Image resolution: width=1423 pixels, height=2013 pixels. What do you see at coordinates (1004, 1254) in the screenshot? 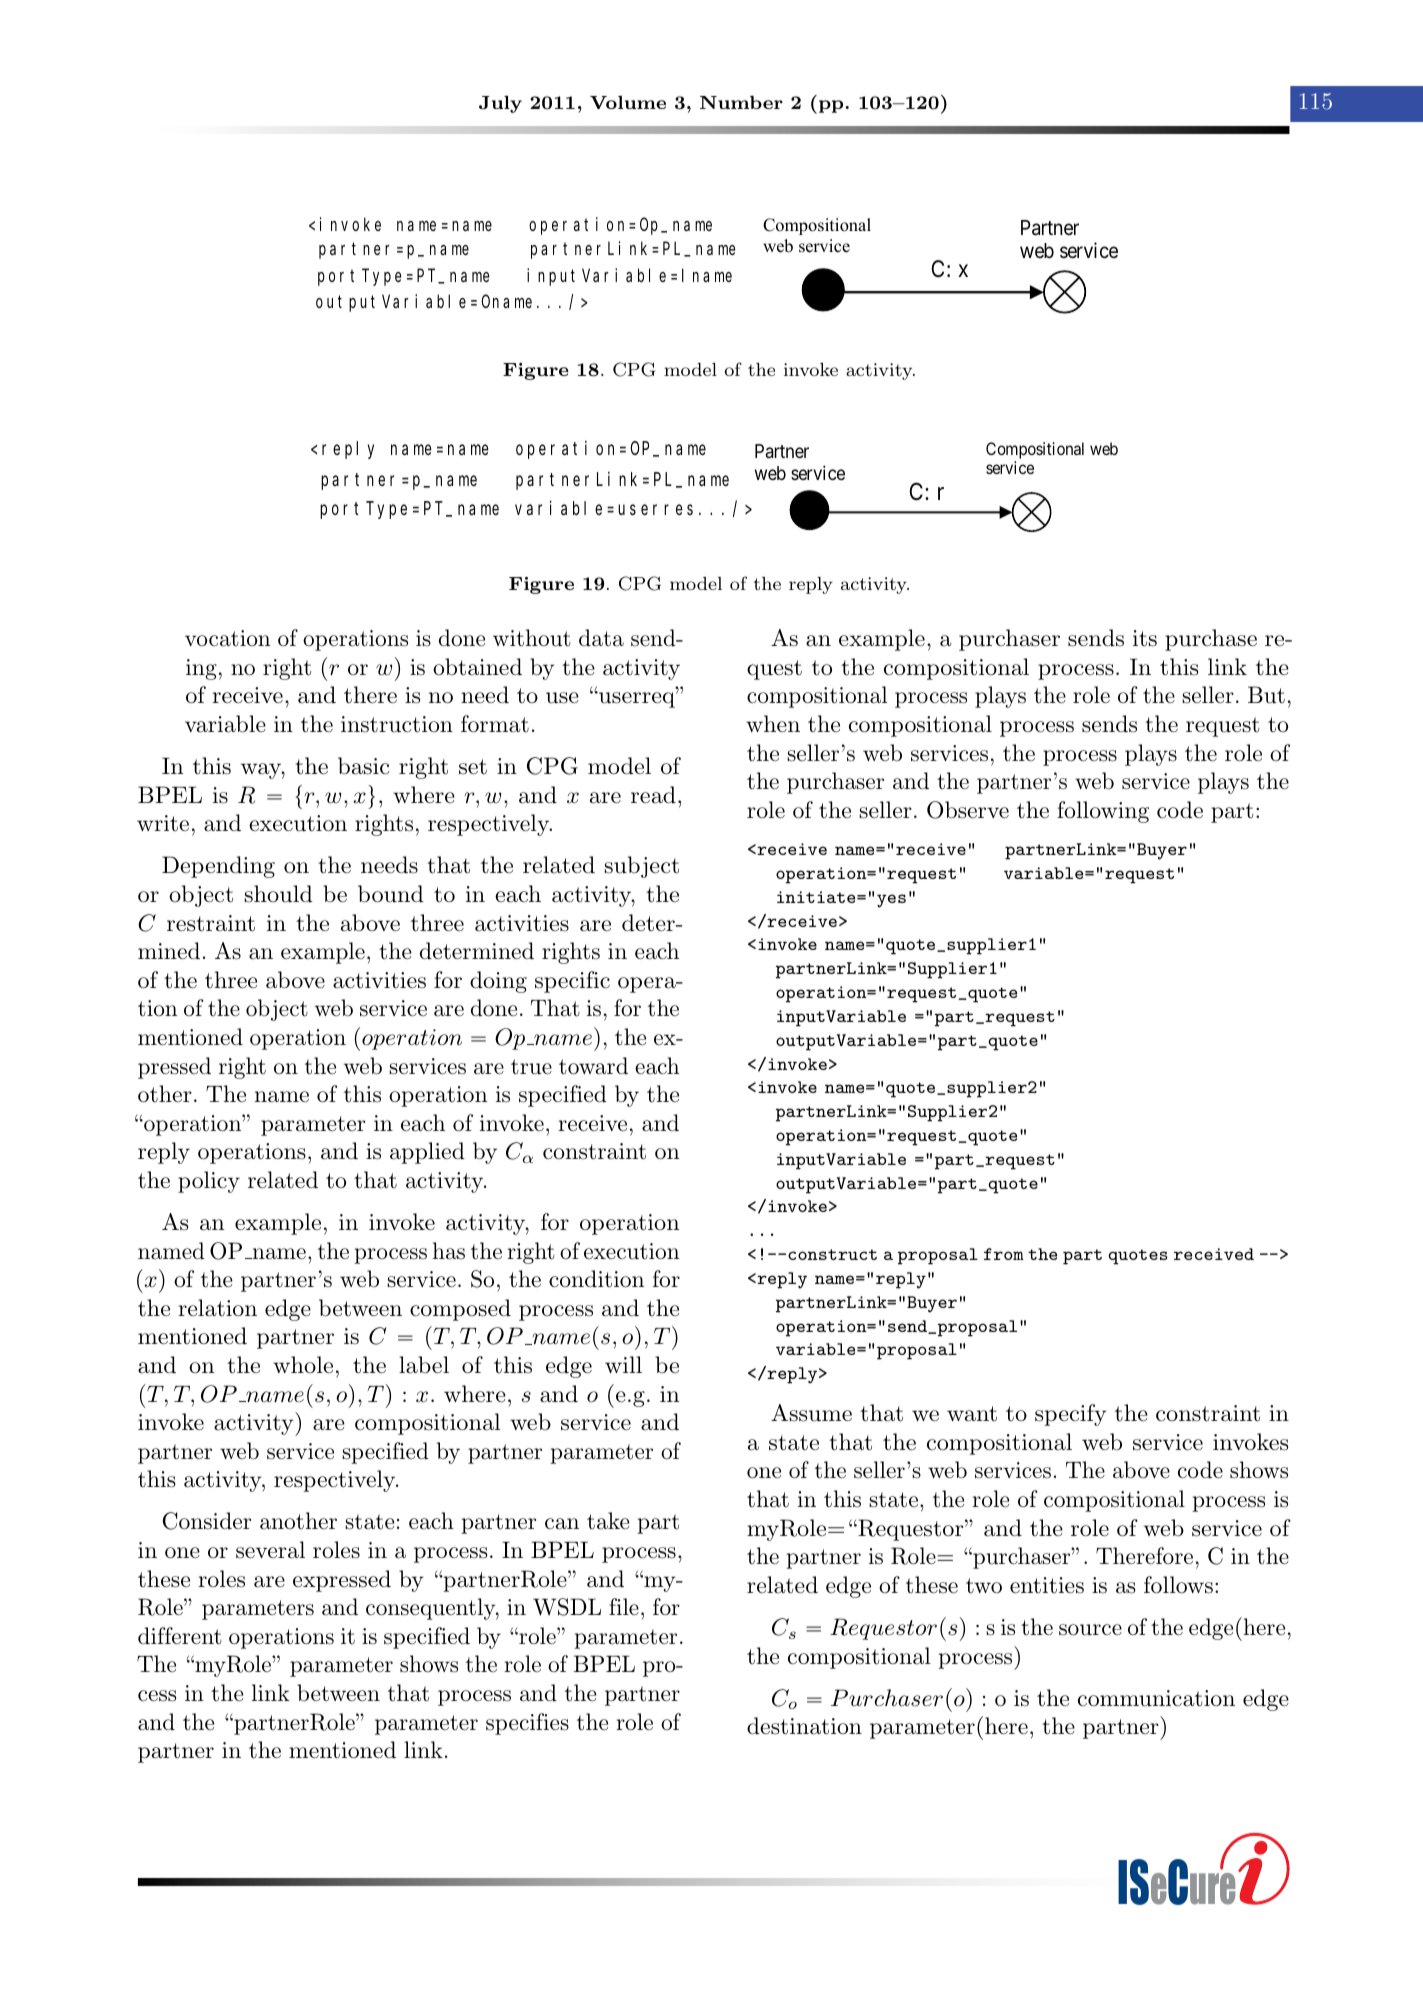
I see `from` at bounding box center [1004, 1254].
